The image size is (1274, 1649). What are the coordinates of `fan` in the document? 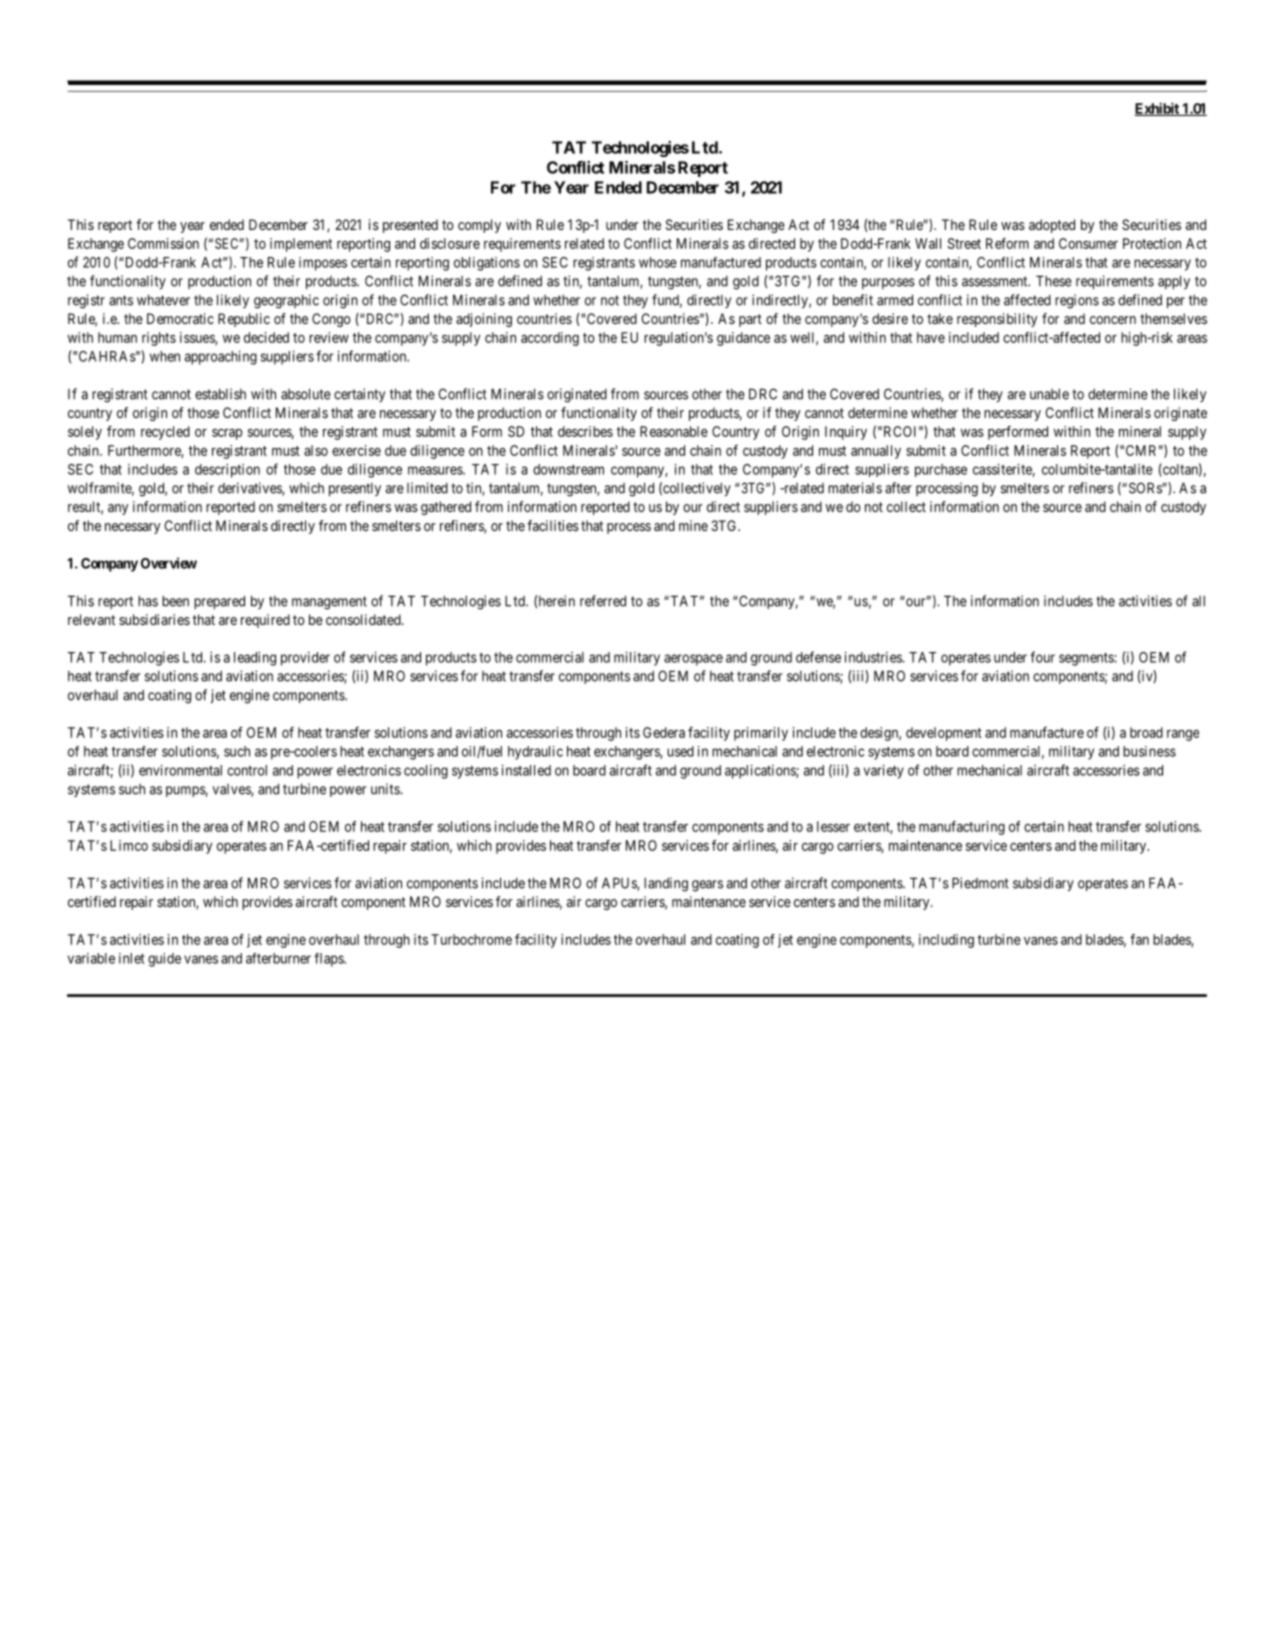 It's located at (1139, 939).
